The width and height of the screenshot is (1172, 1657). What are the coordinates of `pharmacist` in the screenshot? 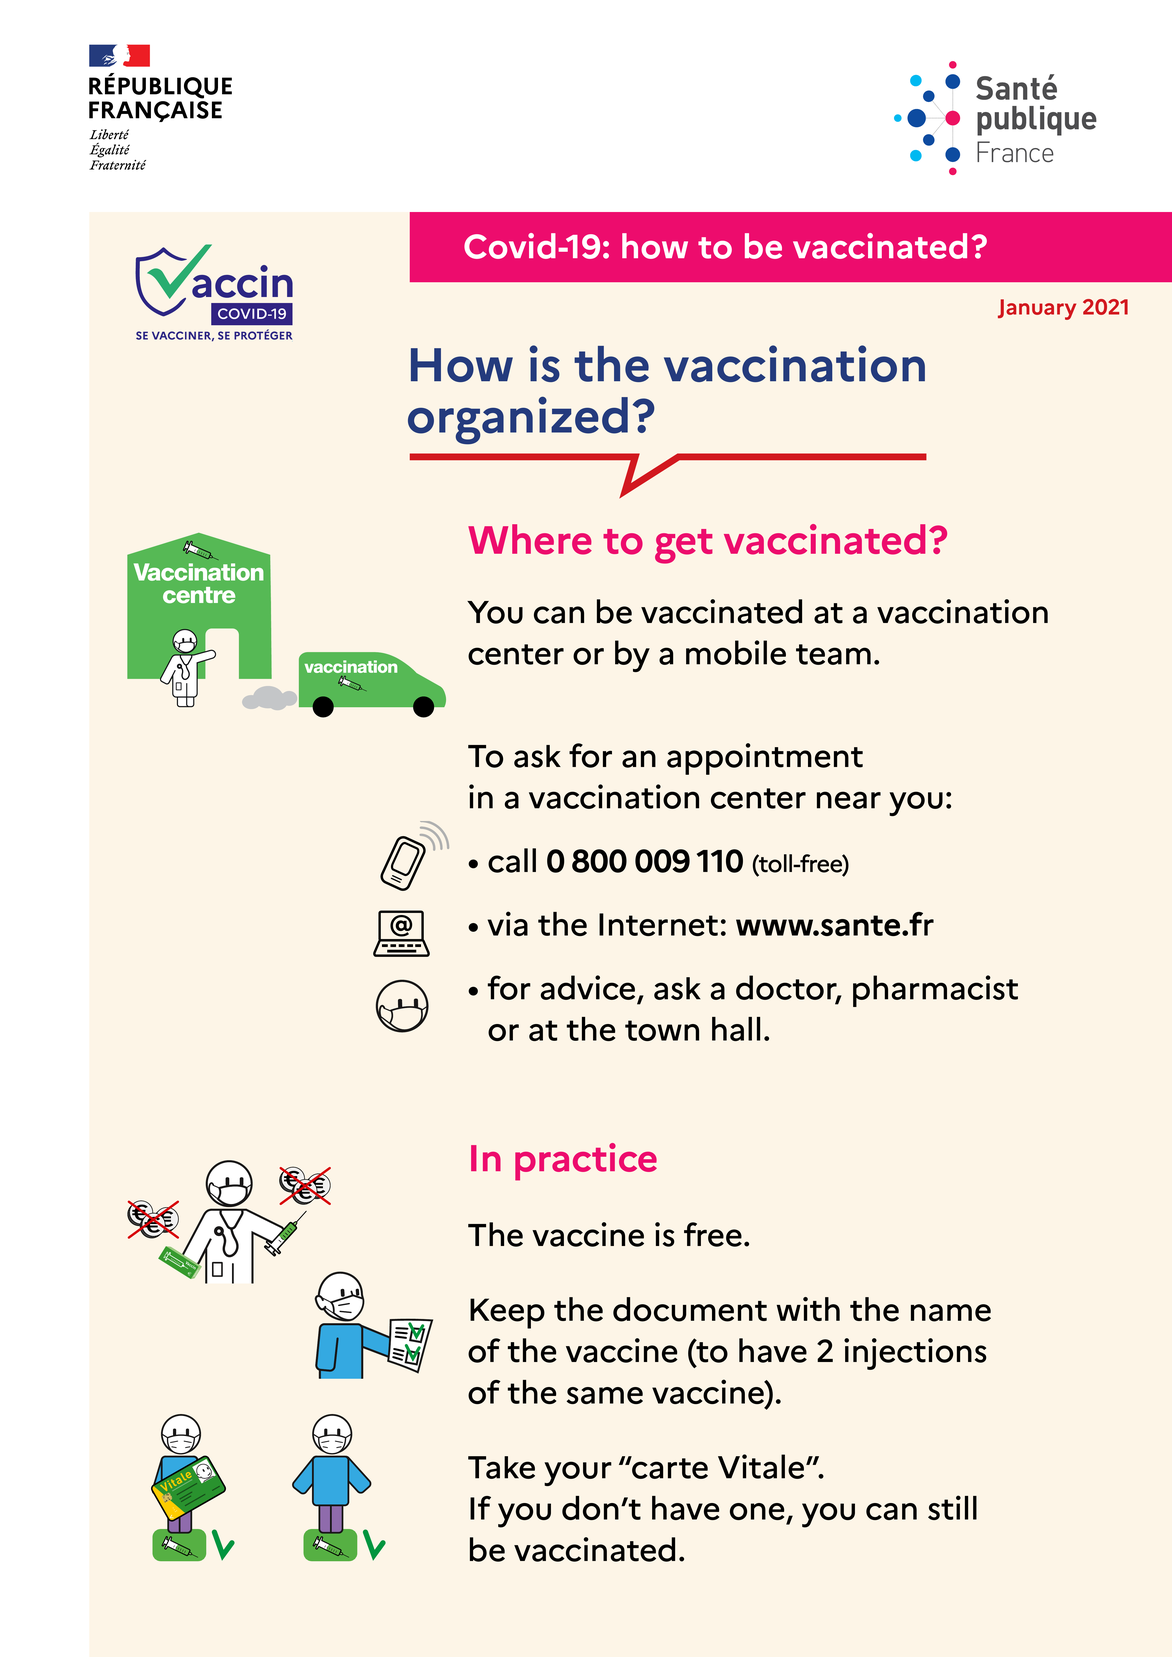 It's located at (935, 991).
